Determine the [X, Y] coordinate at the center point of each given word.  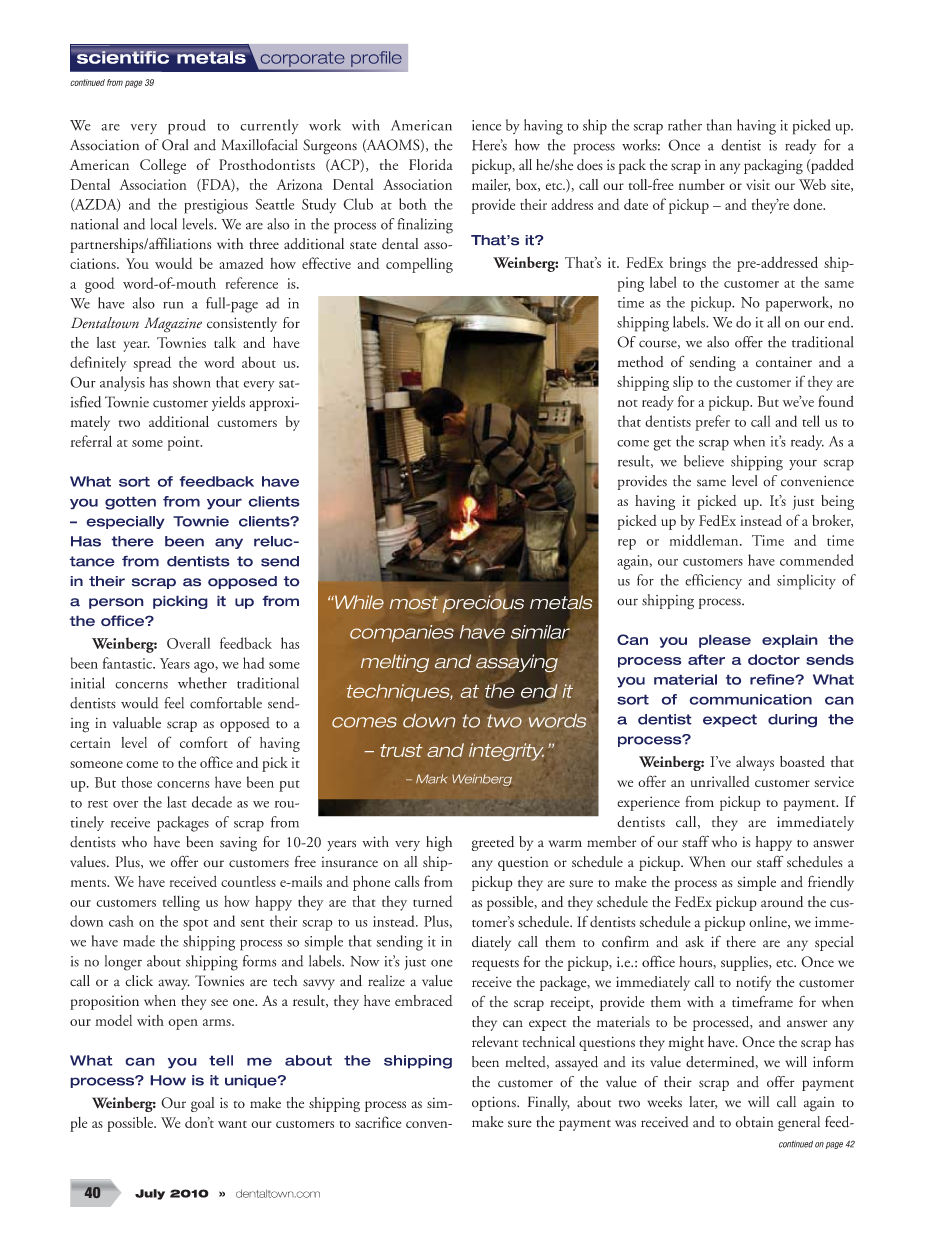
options [495, 1103]
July [150, 1194]
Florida [431, 164]
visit [758, 184]
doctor [774, 659]
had [254, 663]
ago [205, 667]
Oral [175, 145]
